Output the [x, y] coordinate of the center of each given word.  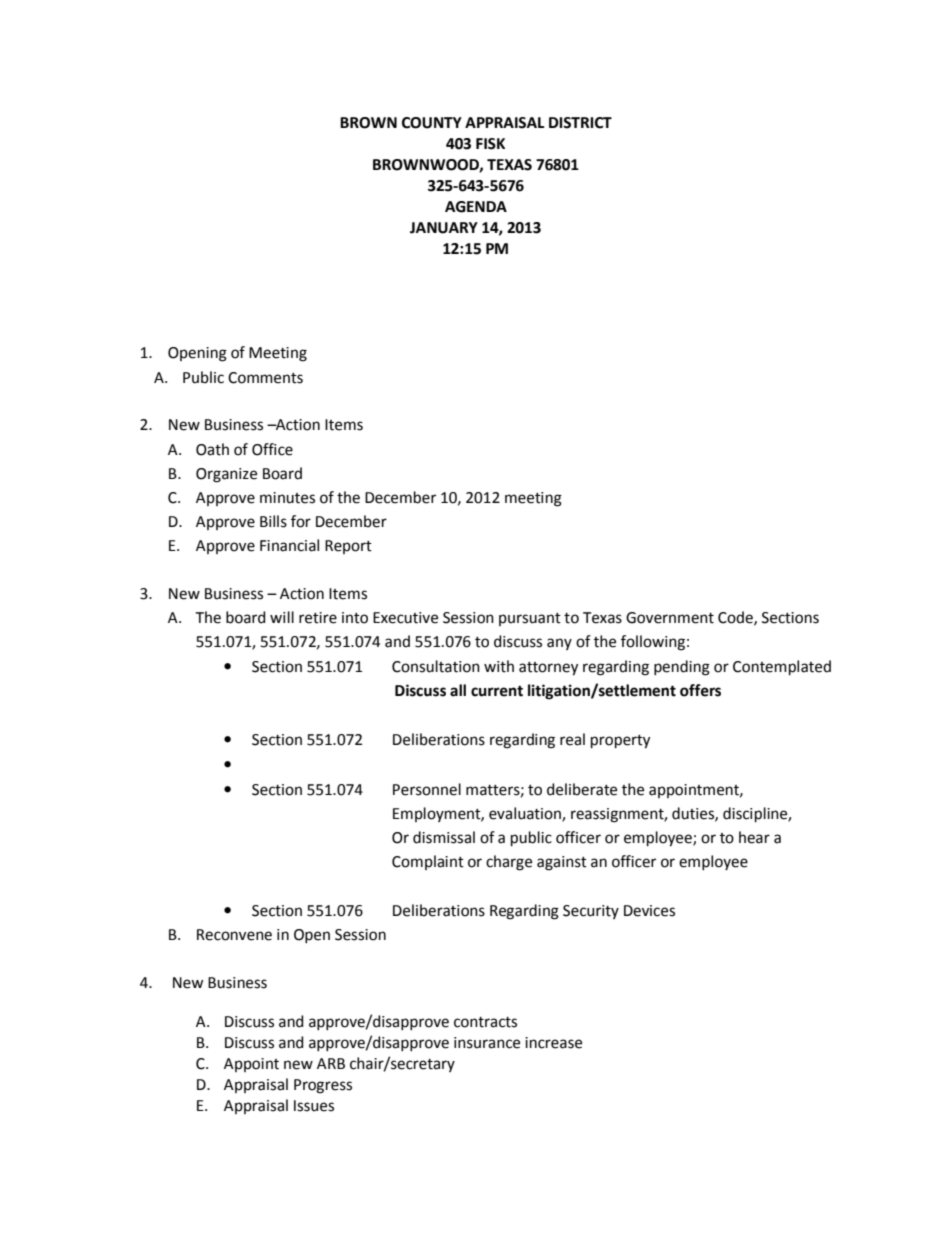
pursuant [530, 619]
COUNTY [432, 123]
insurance [487, 1043]
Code [736, 618]
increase [553, 1043]
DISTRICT [580, 123]
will [282, 617]
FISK [490, 144]
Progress [323, 1086]
